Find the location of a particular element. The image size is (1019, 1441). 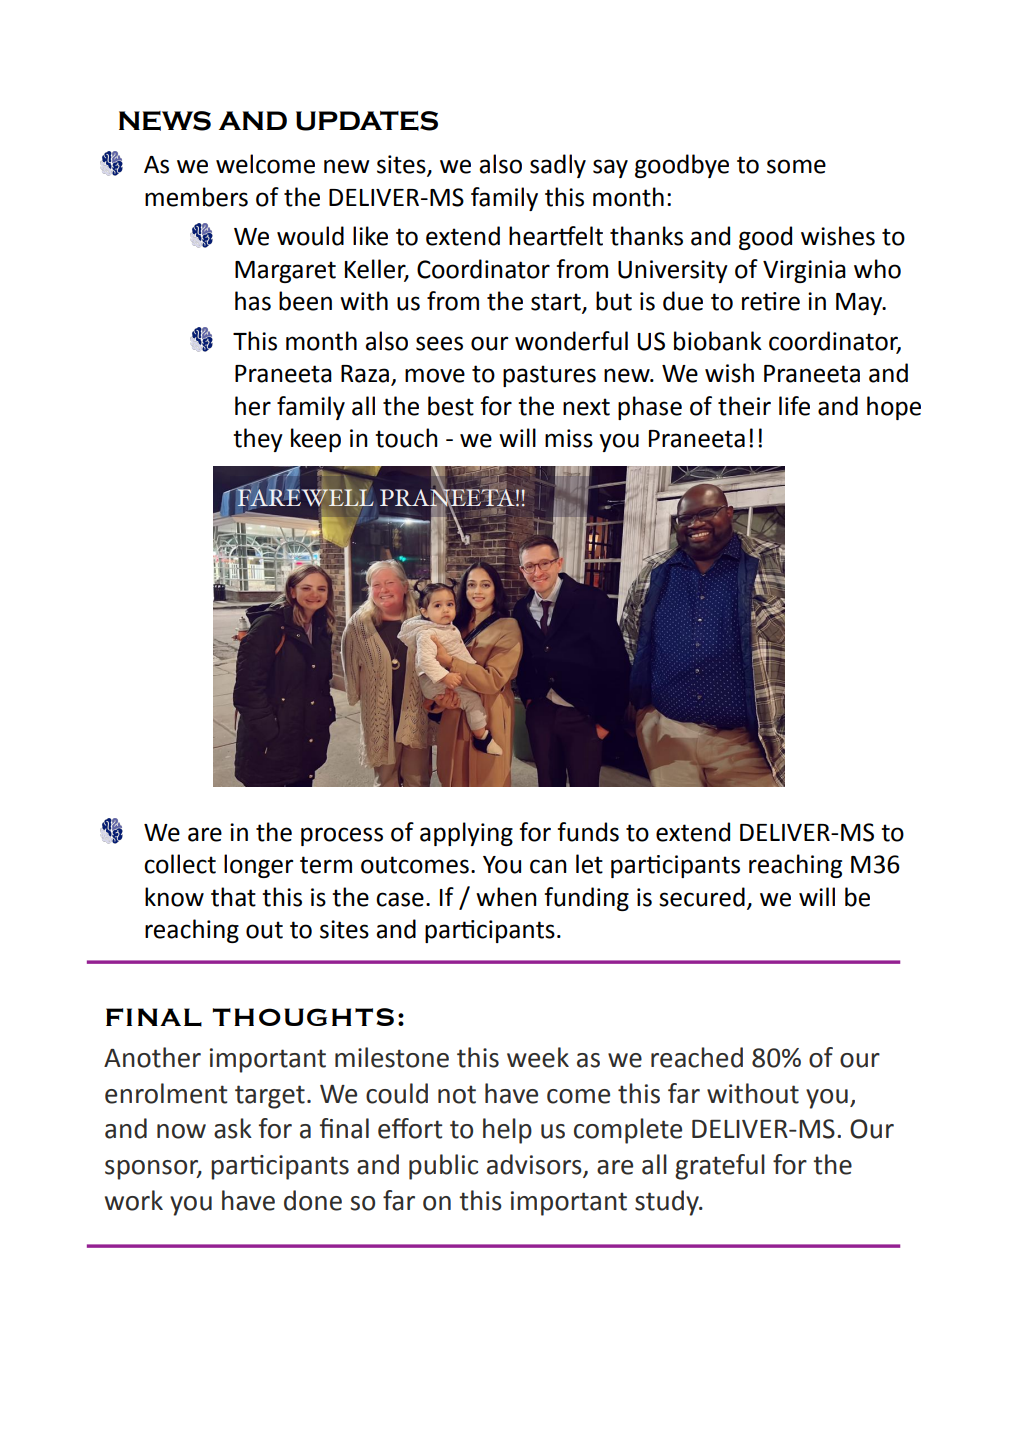

that is located at coordinates (233, 897).
